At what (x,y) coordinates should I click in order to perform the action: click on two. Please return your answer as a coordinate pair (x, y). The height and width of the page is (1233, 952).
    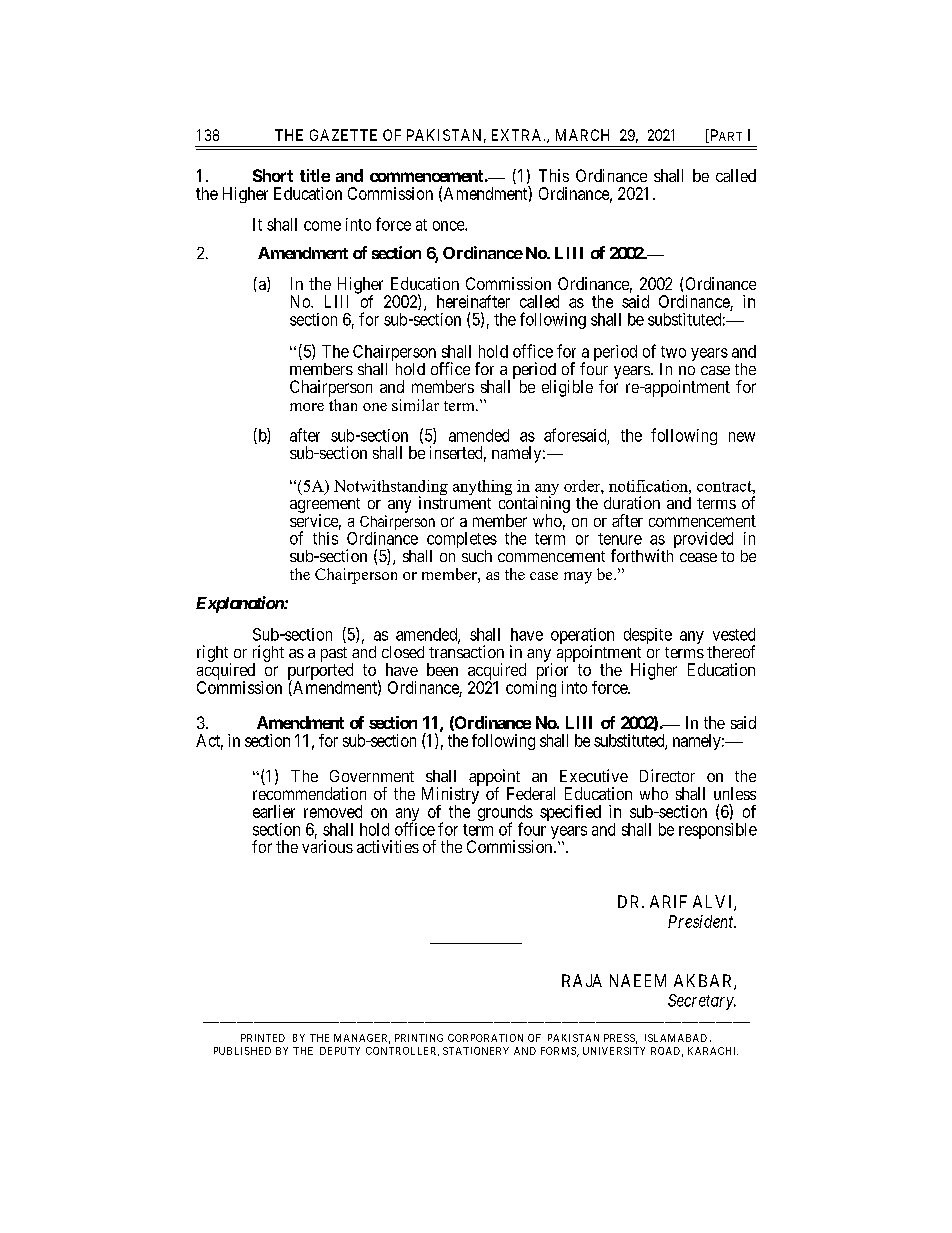
    Looking at the image, I should click on (673, 352).
